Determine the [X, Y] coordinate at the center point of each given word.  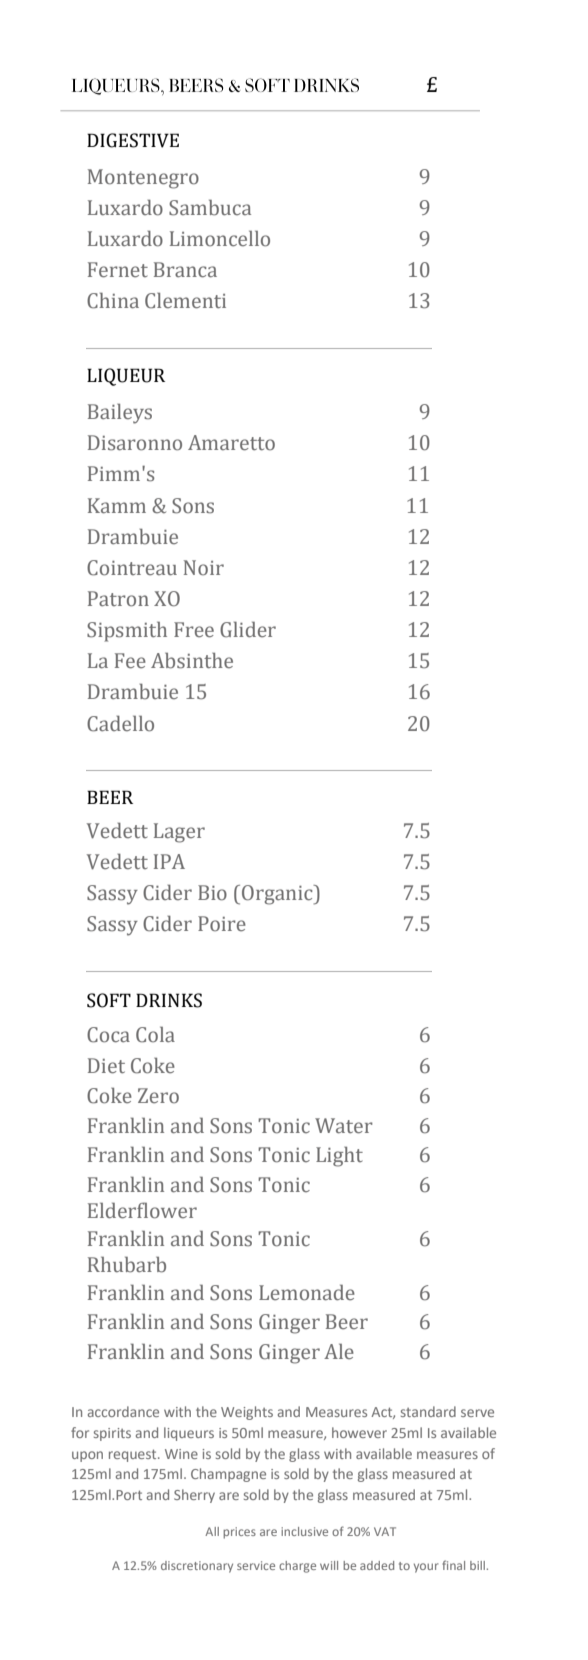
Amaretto [231, 443]
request [134, 1455]
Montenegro [143, 179]
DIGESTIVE [133, 140]
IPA [169, 861]
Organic [278, 895]
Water [344, 1126]
